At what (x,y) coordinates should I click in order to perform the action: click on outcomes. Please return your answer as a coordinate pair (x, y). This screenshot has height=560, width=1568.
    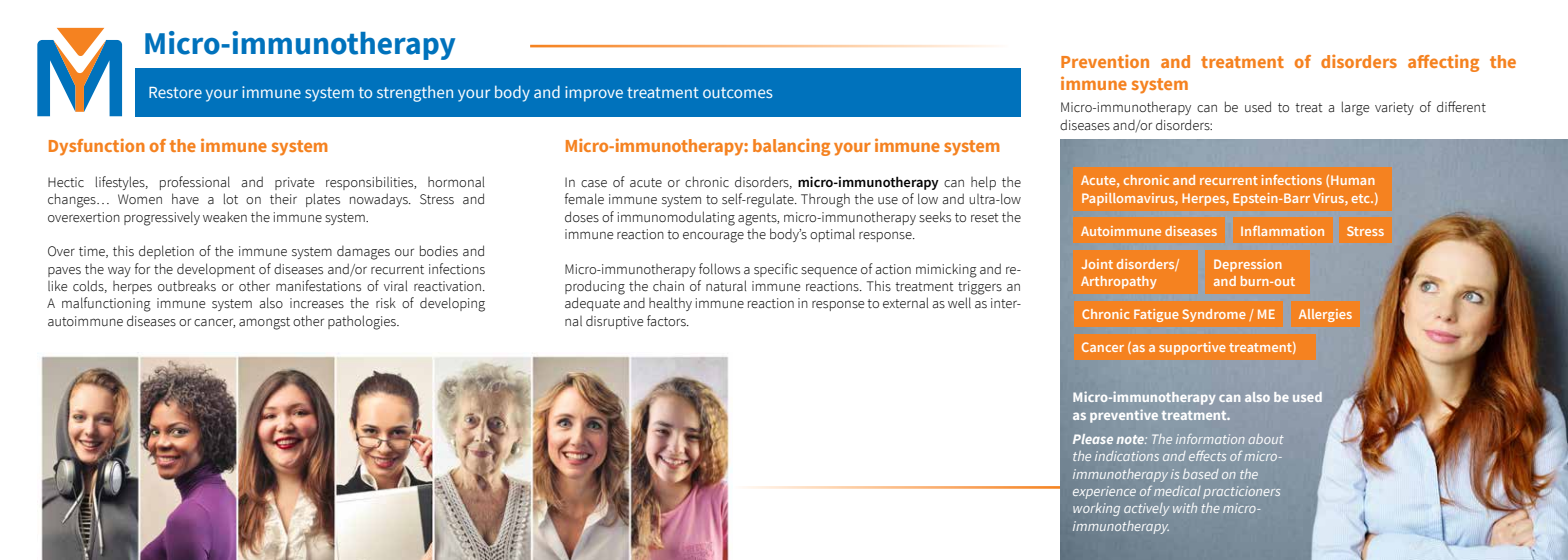
    Looking at the image, I should click on (738, 92).
